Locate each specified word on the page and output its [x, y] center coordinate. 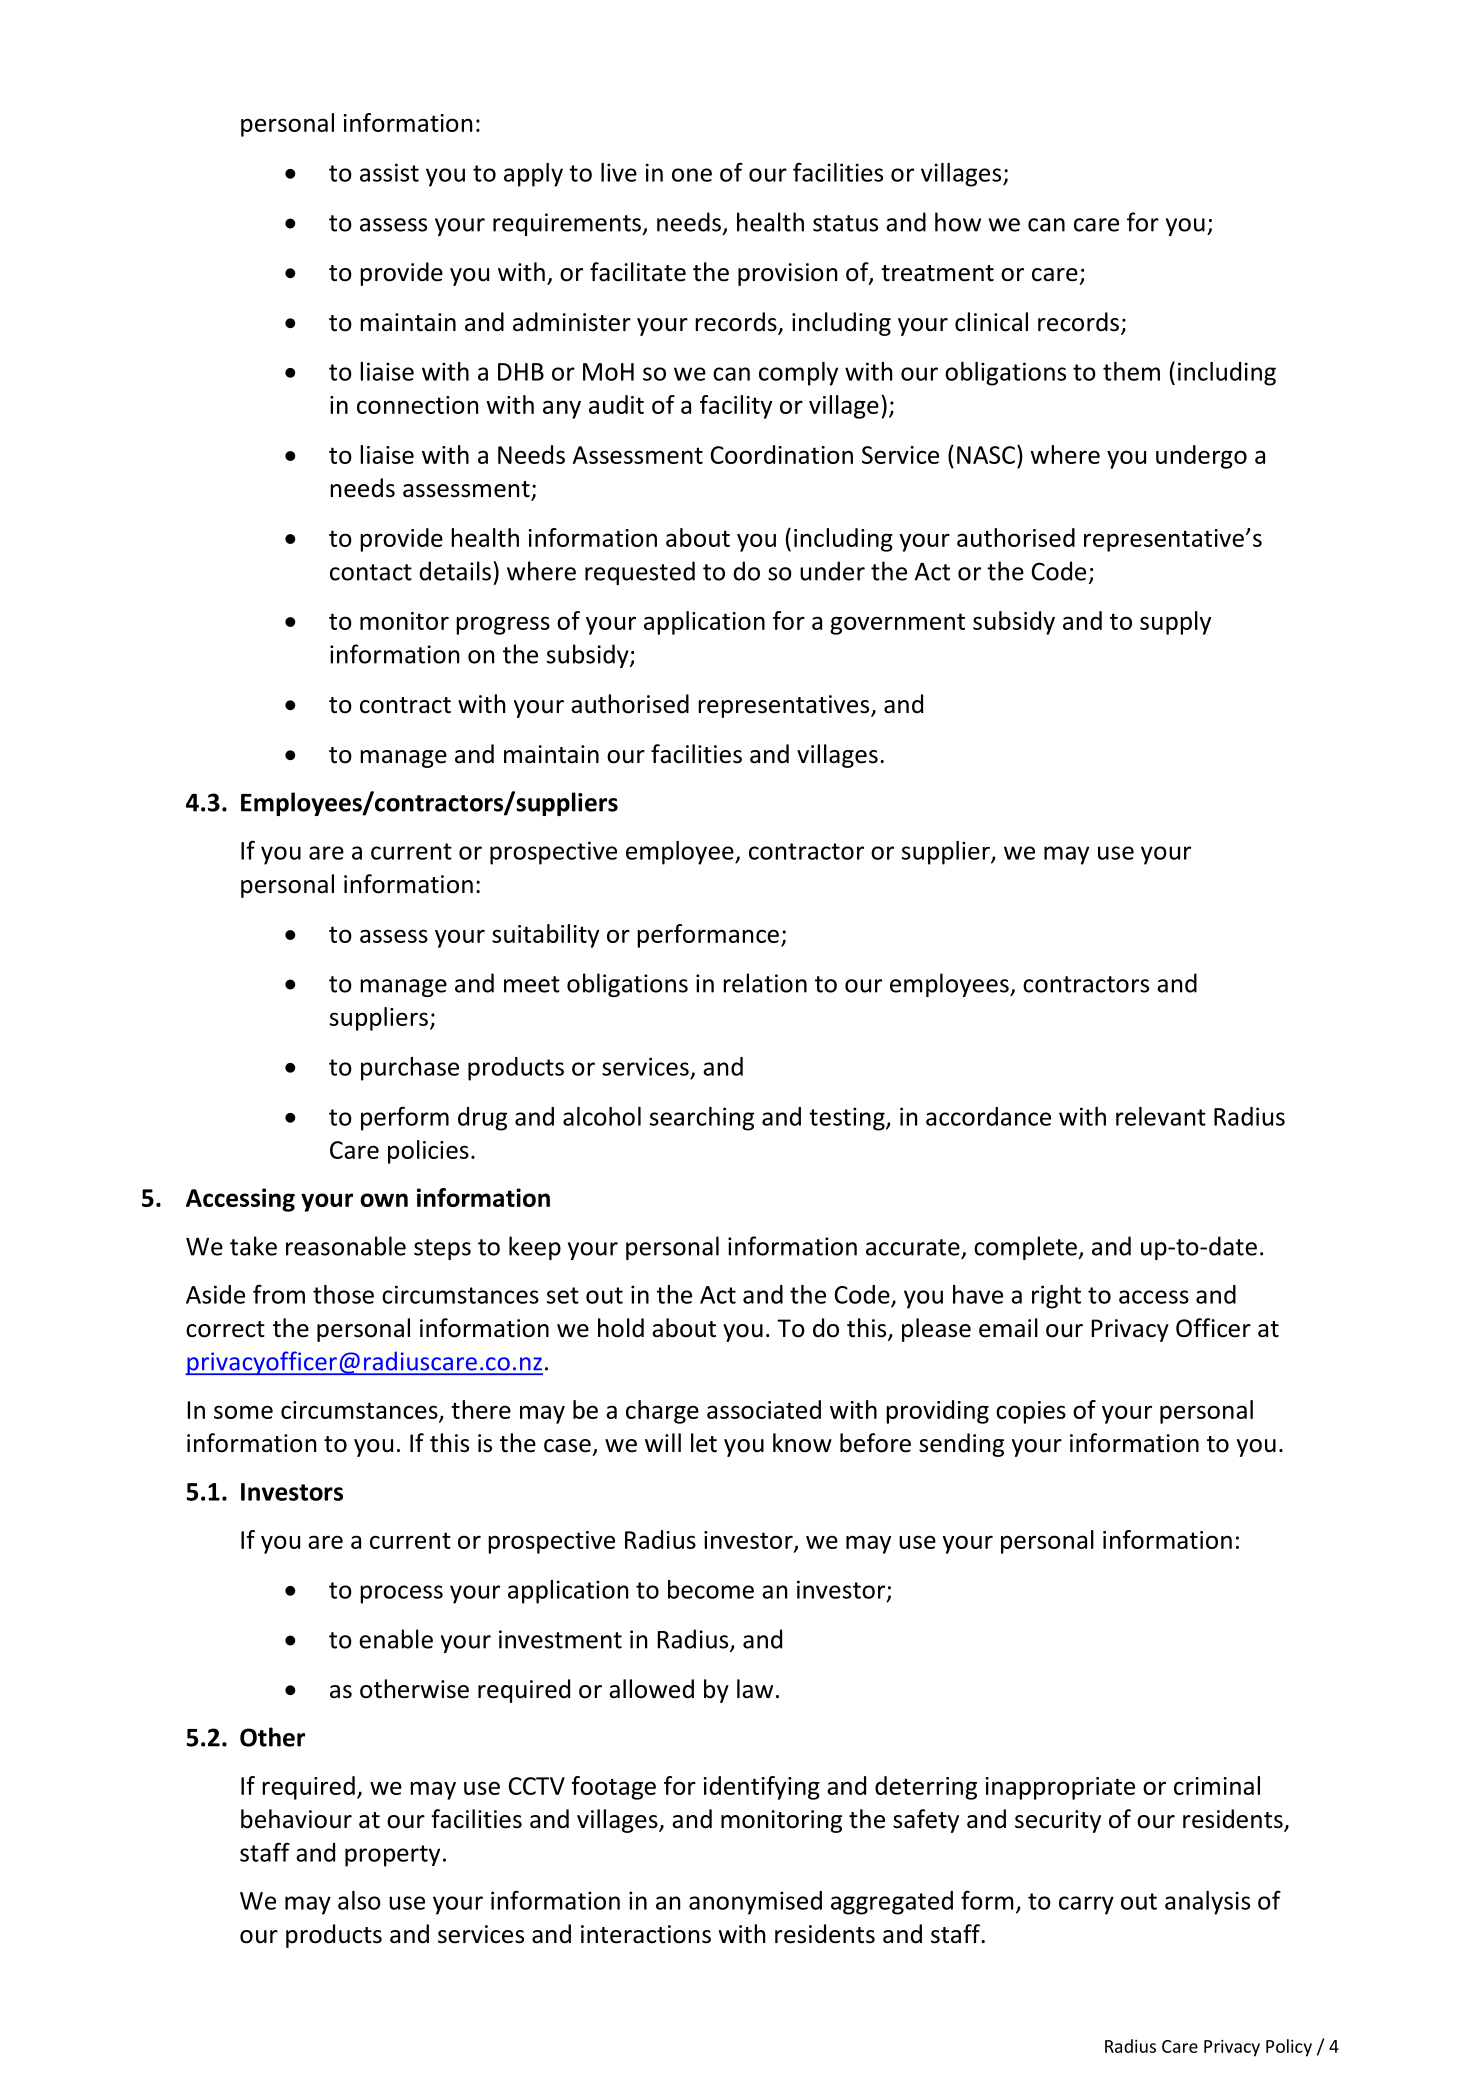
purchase [410, 1069]
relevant [1161, 1116]
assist [389, 172]
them [1131, 371]
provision [787, 274]
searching [702, 1119]
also [359, 1900]
